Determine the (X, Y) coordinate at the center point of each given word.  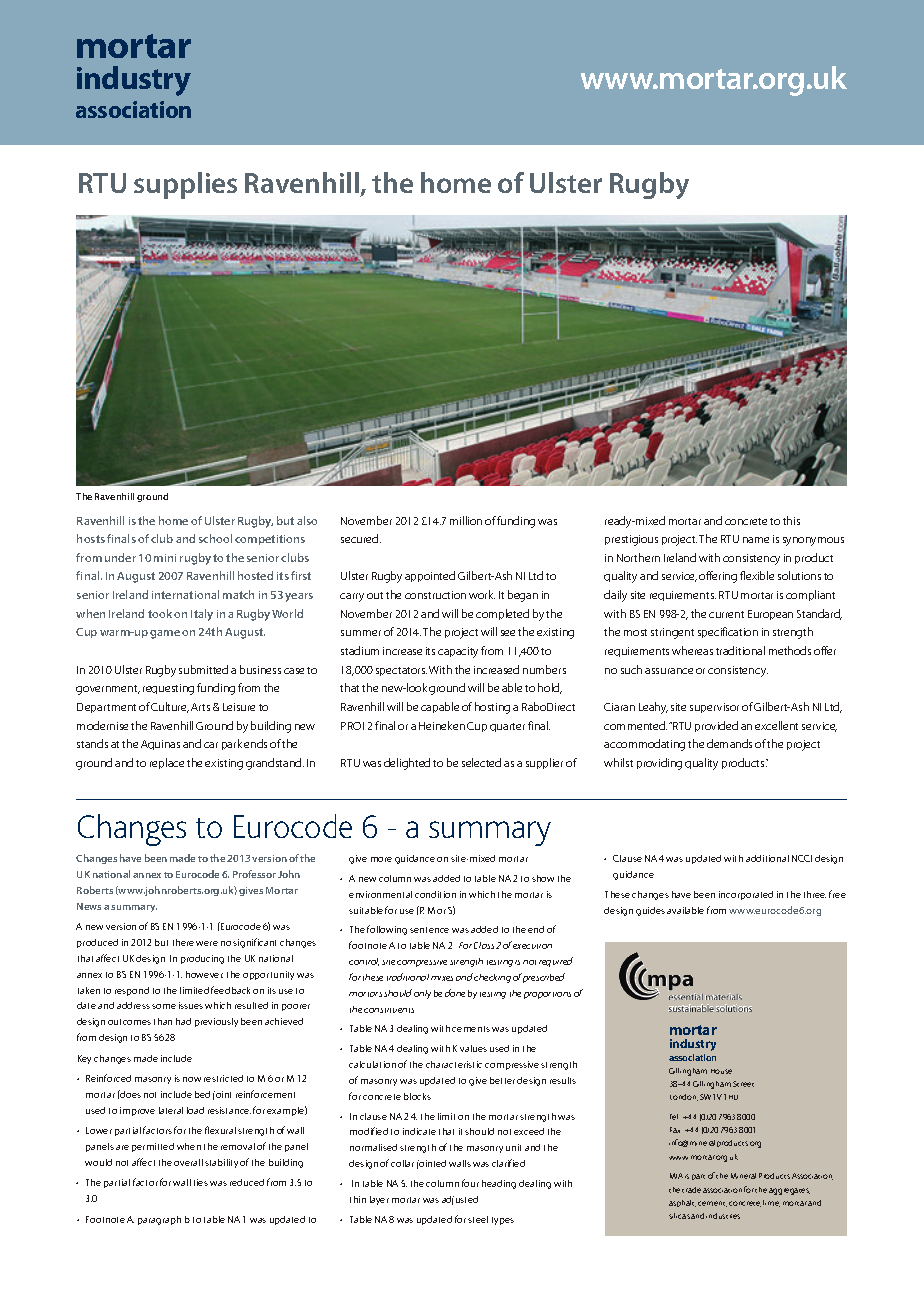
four (470, 1183)
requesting (168, 689)
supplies (185, 185)
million (466, 520)
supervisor (714, 708)
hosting (492, 708)
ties (201, 1182)
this (791, 520)
